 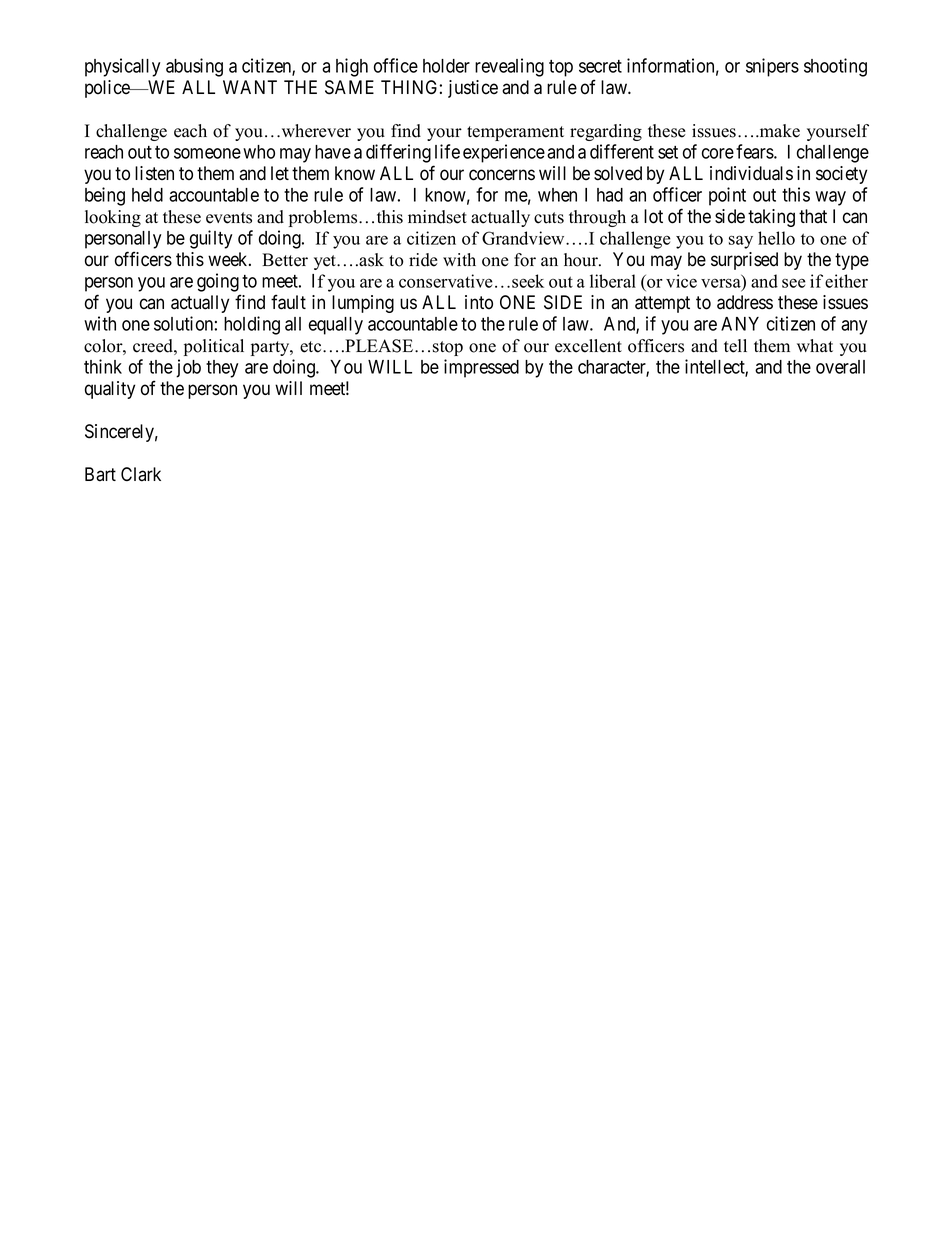 I want to click on Bart, so click(x=100, y=474).
